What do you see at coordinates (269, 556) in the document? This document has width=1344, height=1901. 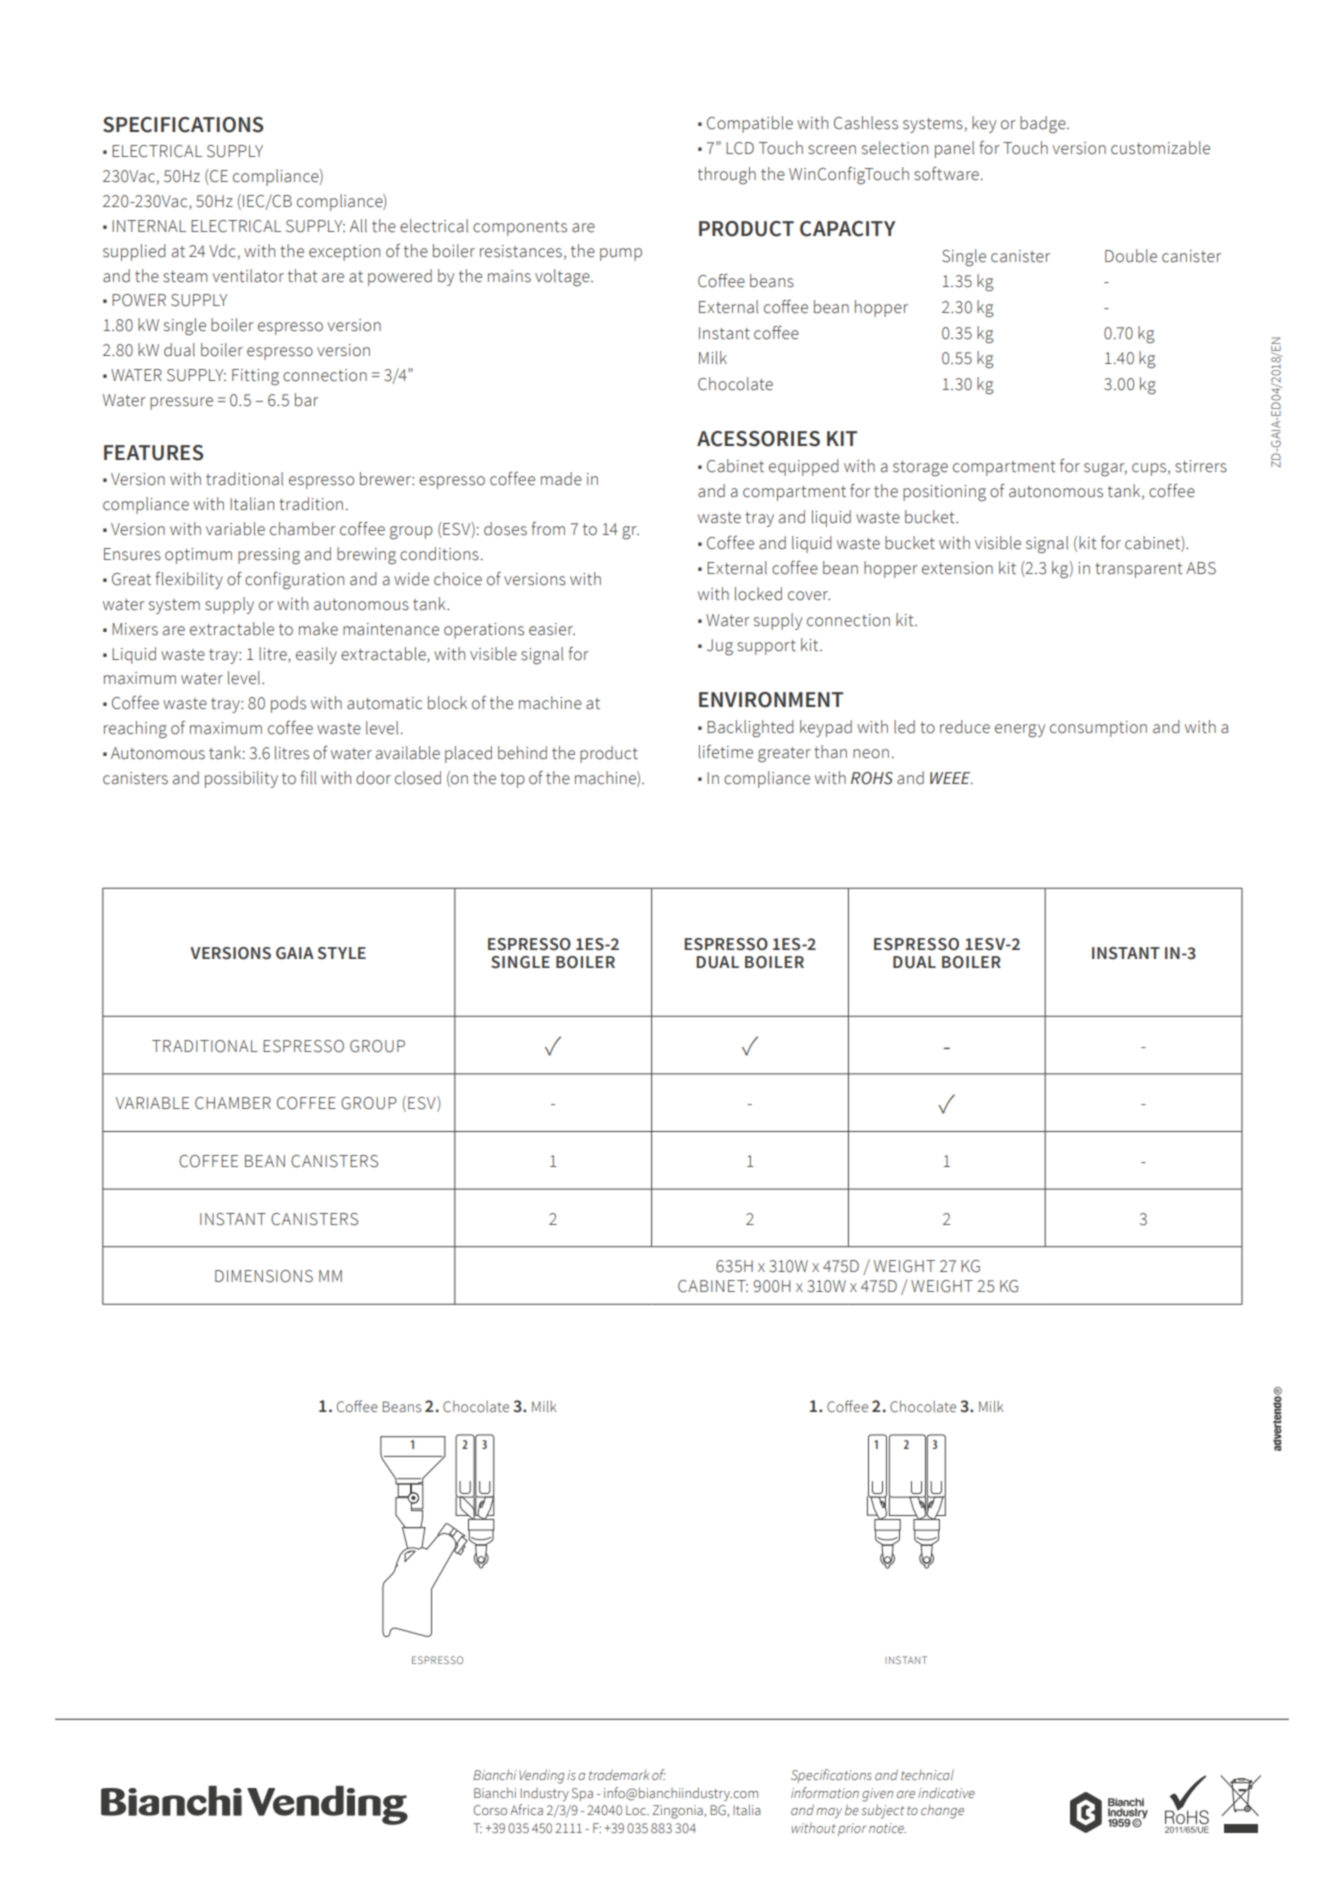 I see `pressing` at bounding box center [269, 556].
